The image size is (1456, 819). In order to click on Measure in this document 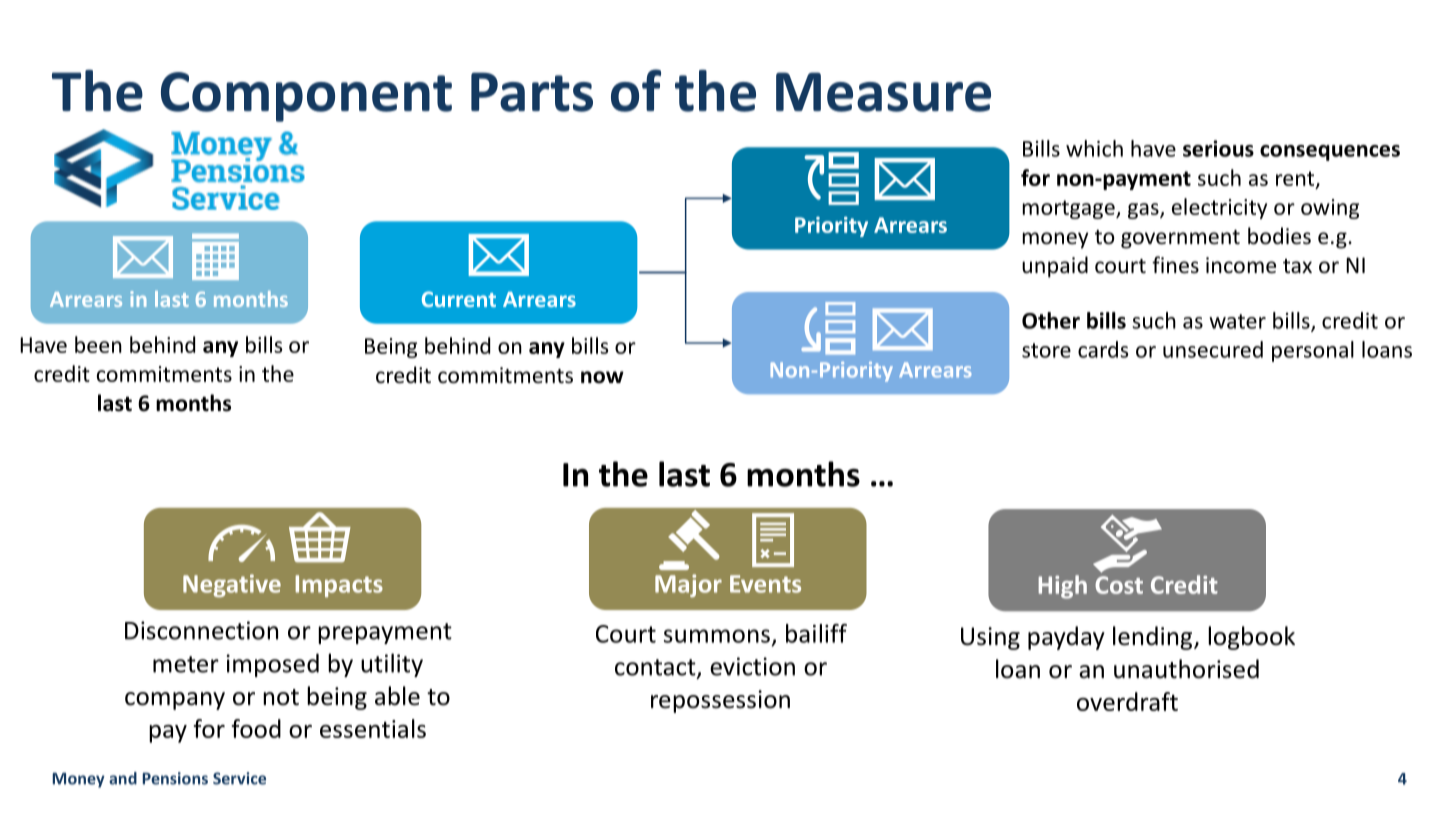, I will do `click(883, 92)`.
